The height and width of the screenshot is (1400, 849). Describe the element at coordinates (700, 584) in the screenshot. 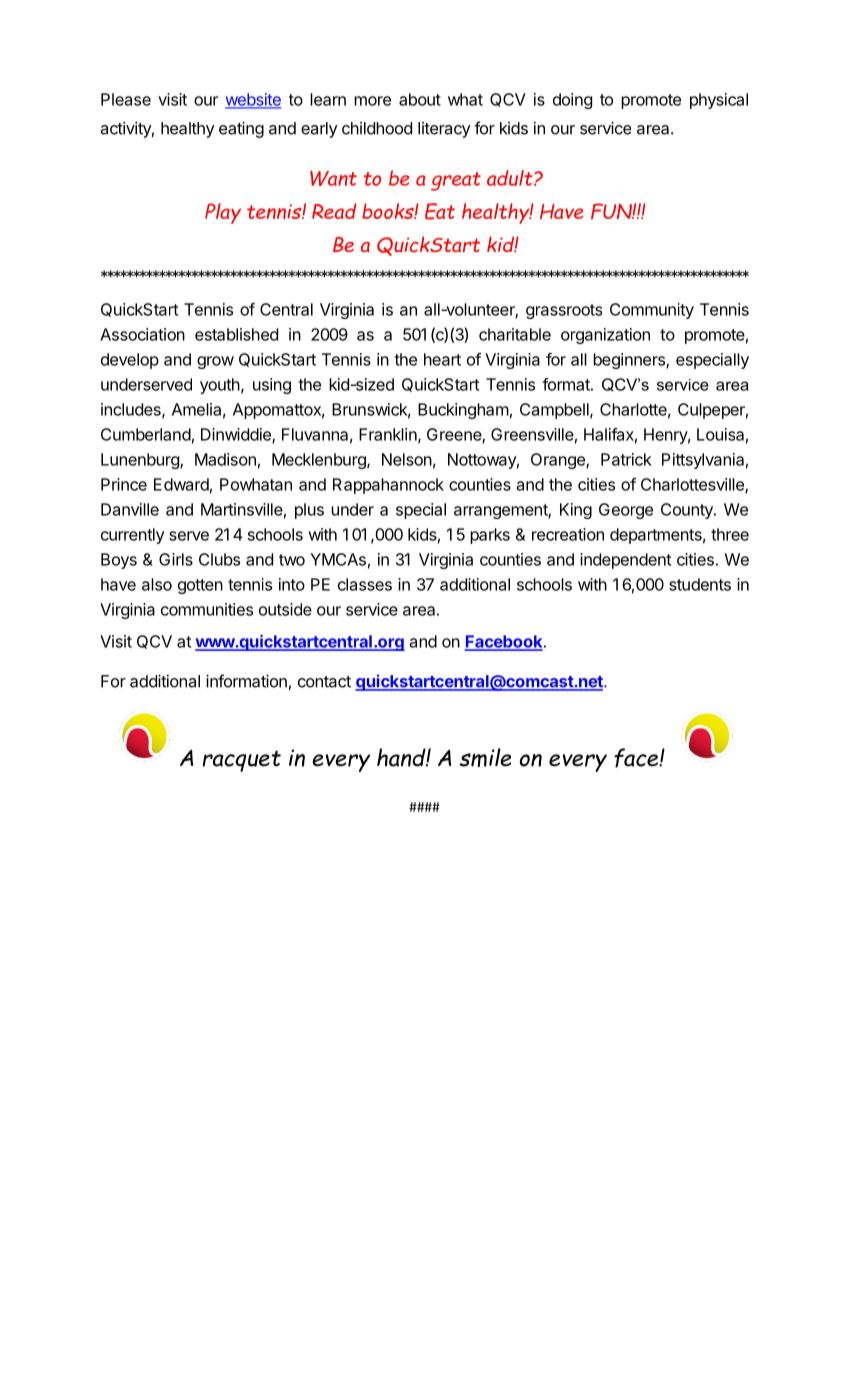

I see `students` at that location.
